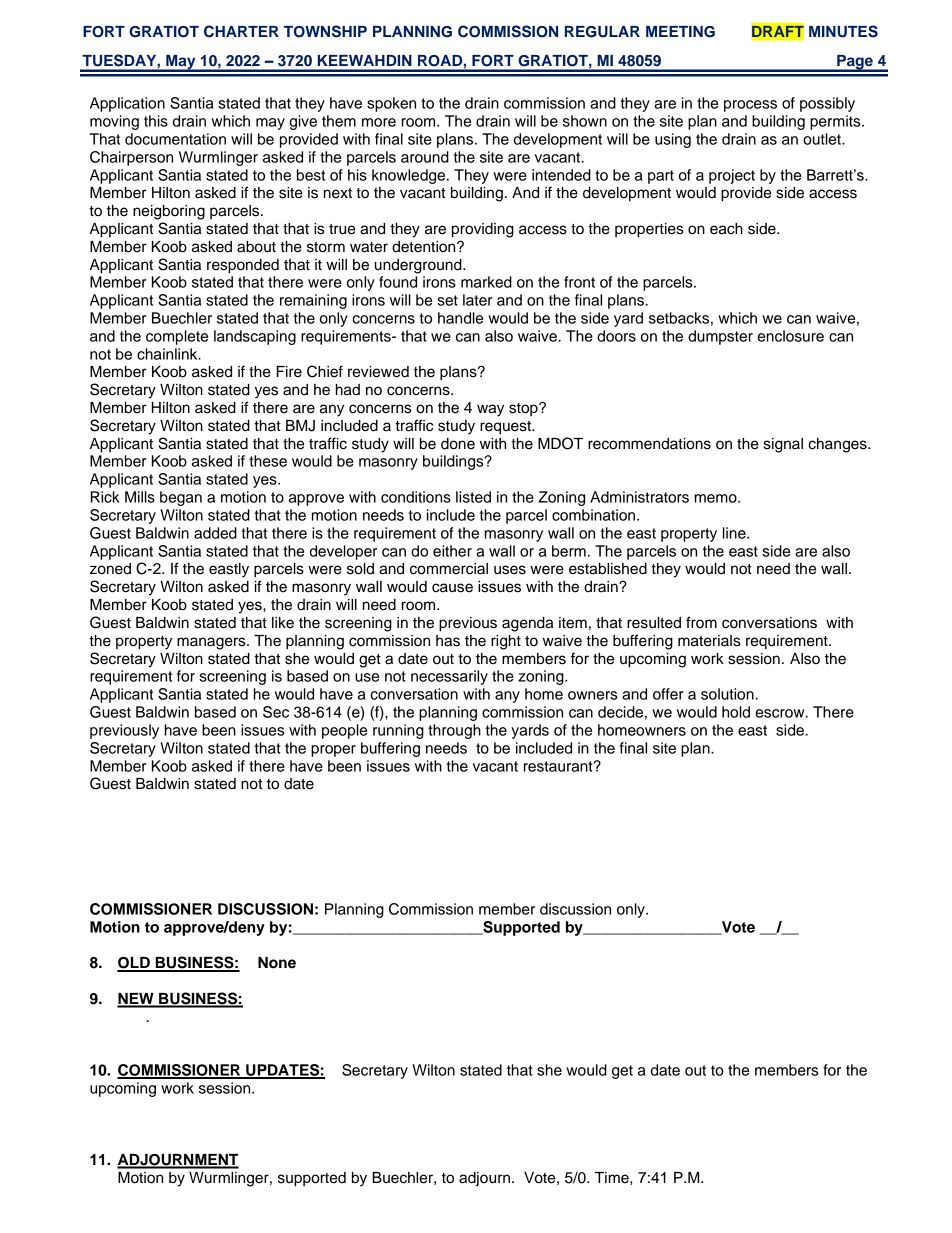 Image resolution: width=952 pixels, height=1233 pixels. Describe the element at coordinates (460, 318) in the screenshot. I see `handle` at that location.
